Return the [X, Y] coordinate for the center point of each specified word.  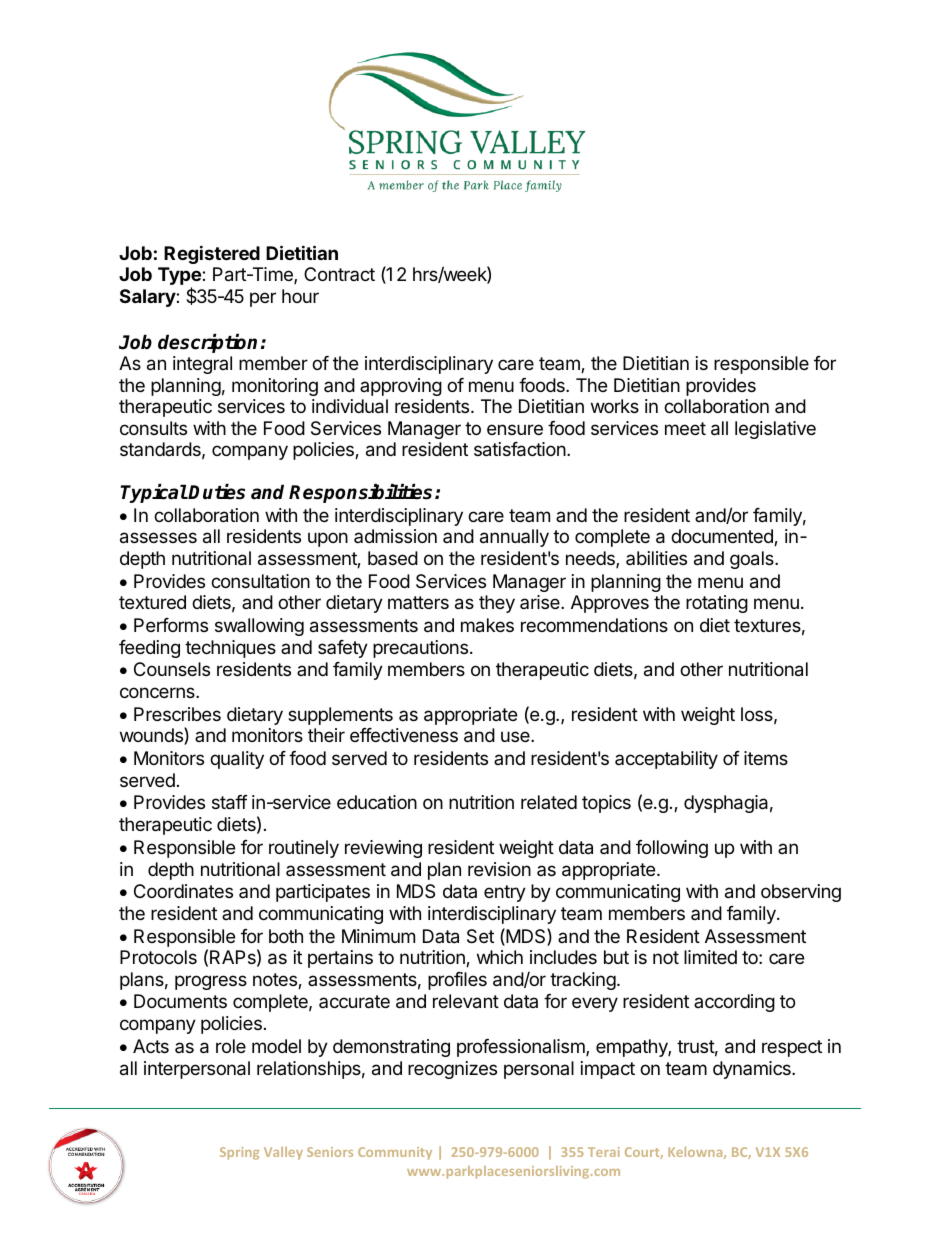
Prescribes [177, 714]
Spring [239, 1153]
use [516, 736]
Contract [339, 274]
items [766, 758]
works [615, 406]
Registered [212, 254]
